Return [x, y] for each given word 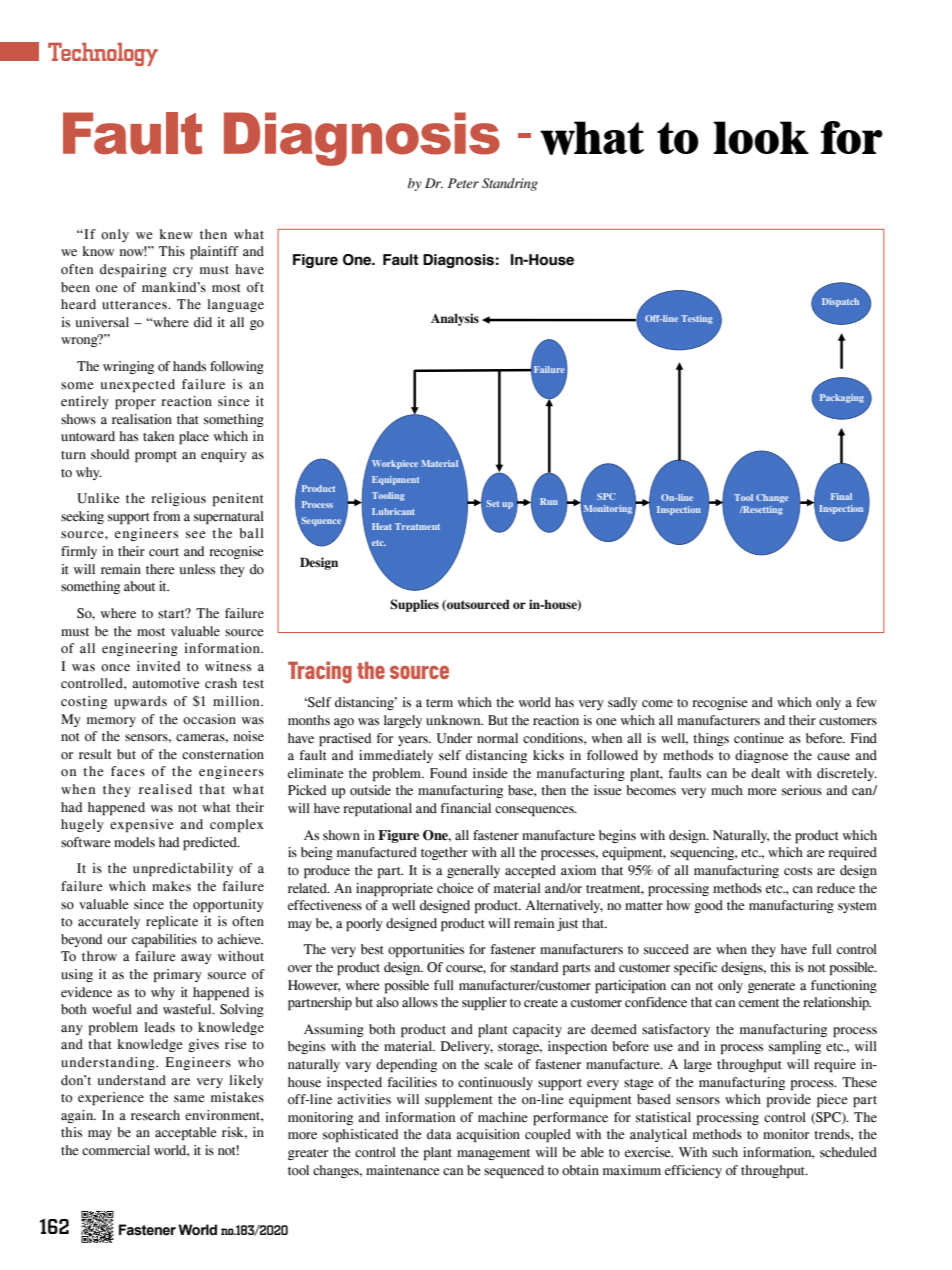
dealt [765, 773]
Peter [463, 183]
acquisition [488, 1135]
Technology [103, 54]
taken [158, 436]
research [155, 1115]
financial [466, 808]
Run [549, 501]
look [761, 137]
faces [128, 771]
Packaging [842, 398]
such [725, 1152]
